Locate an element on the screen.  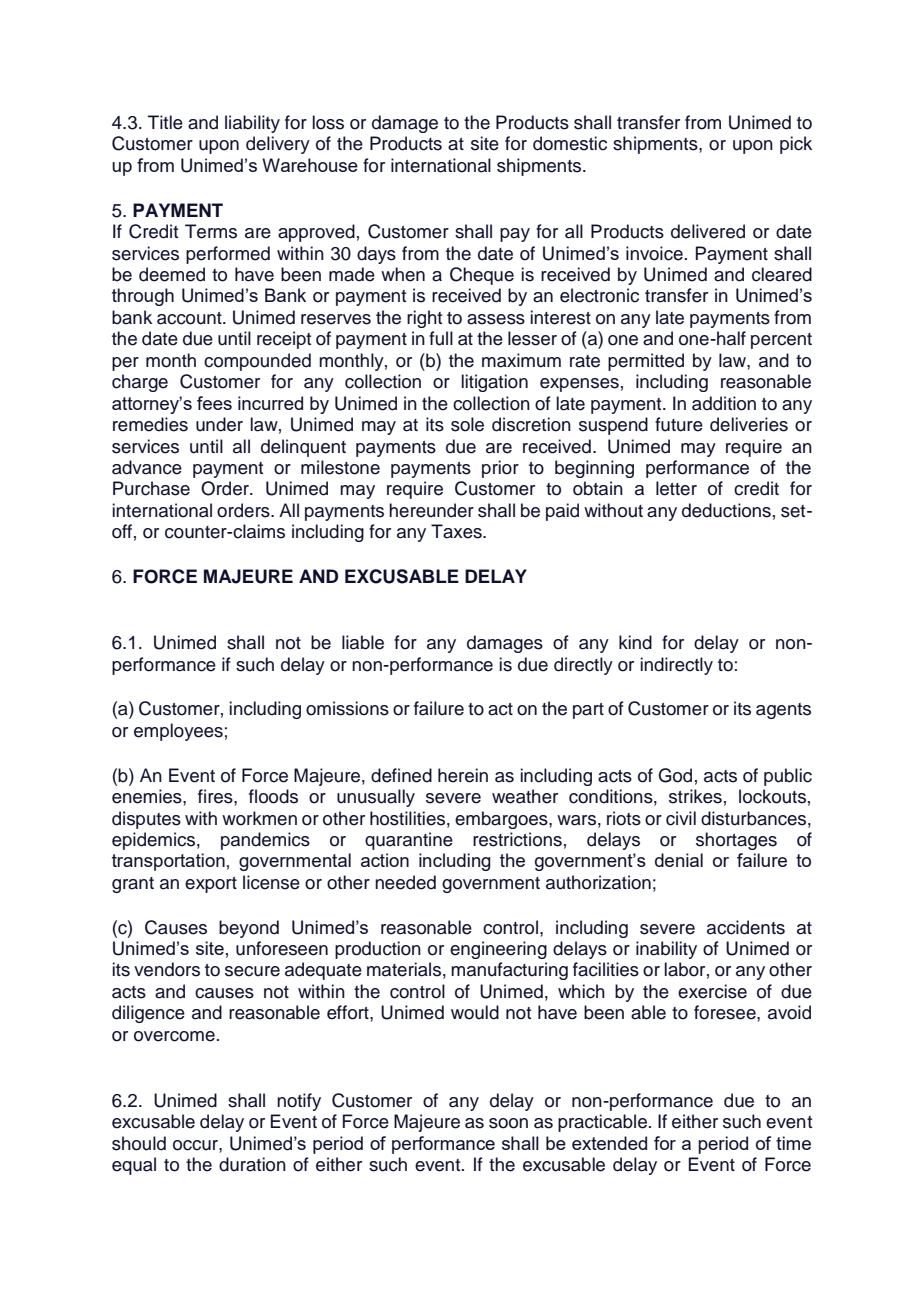
denial is located at coordinates (679, 860).
